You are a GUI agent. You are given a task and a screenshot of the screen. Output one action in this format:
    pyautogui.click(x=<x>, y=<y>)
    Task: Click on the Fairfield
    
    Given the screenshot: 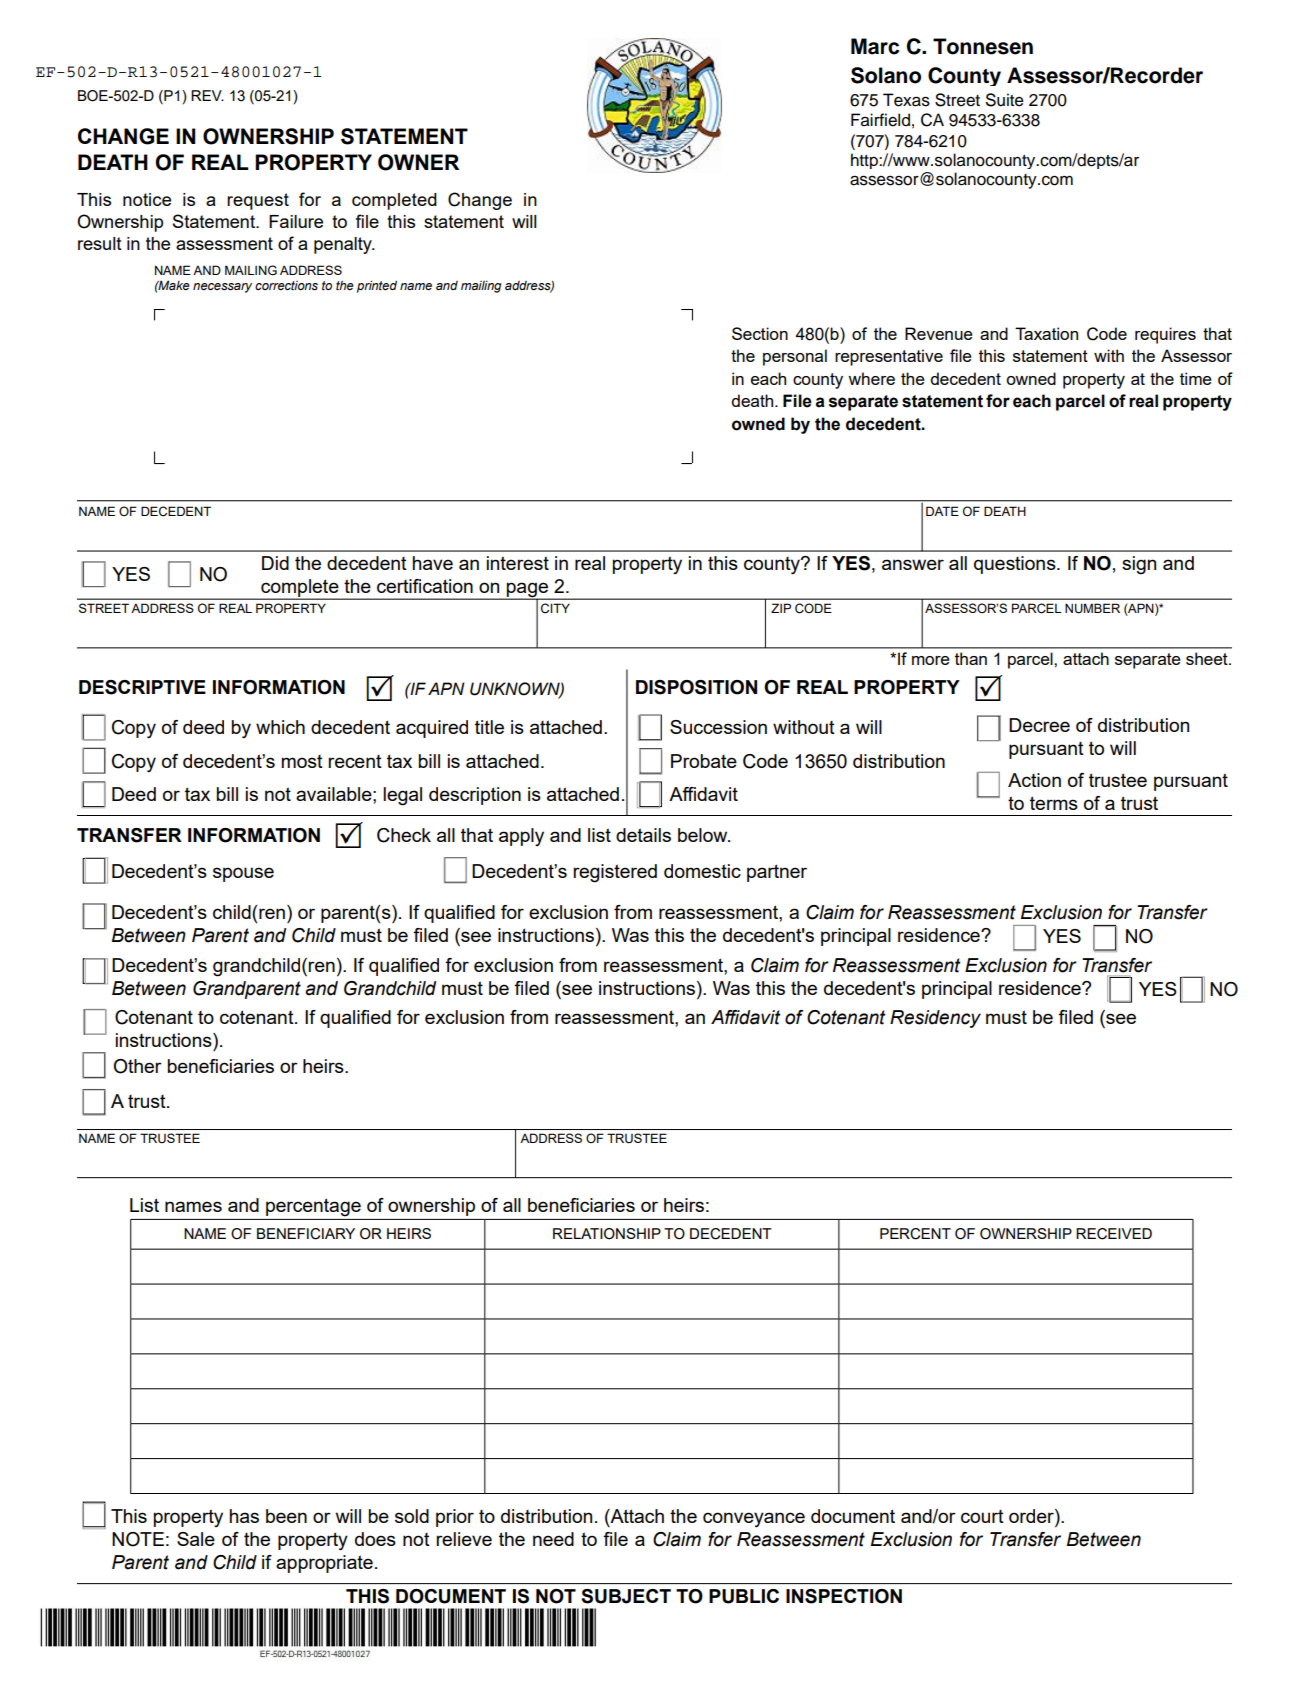 What is the action you would take?
    pyautogui.click(x=880, y=120)
